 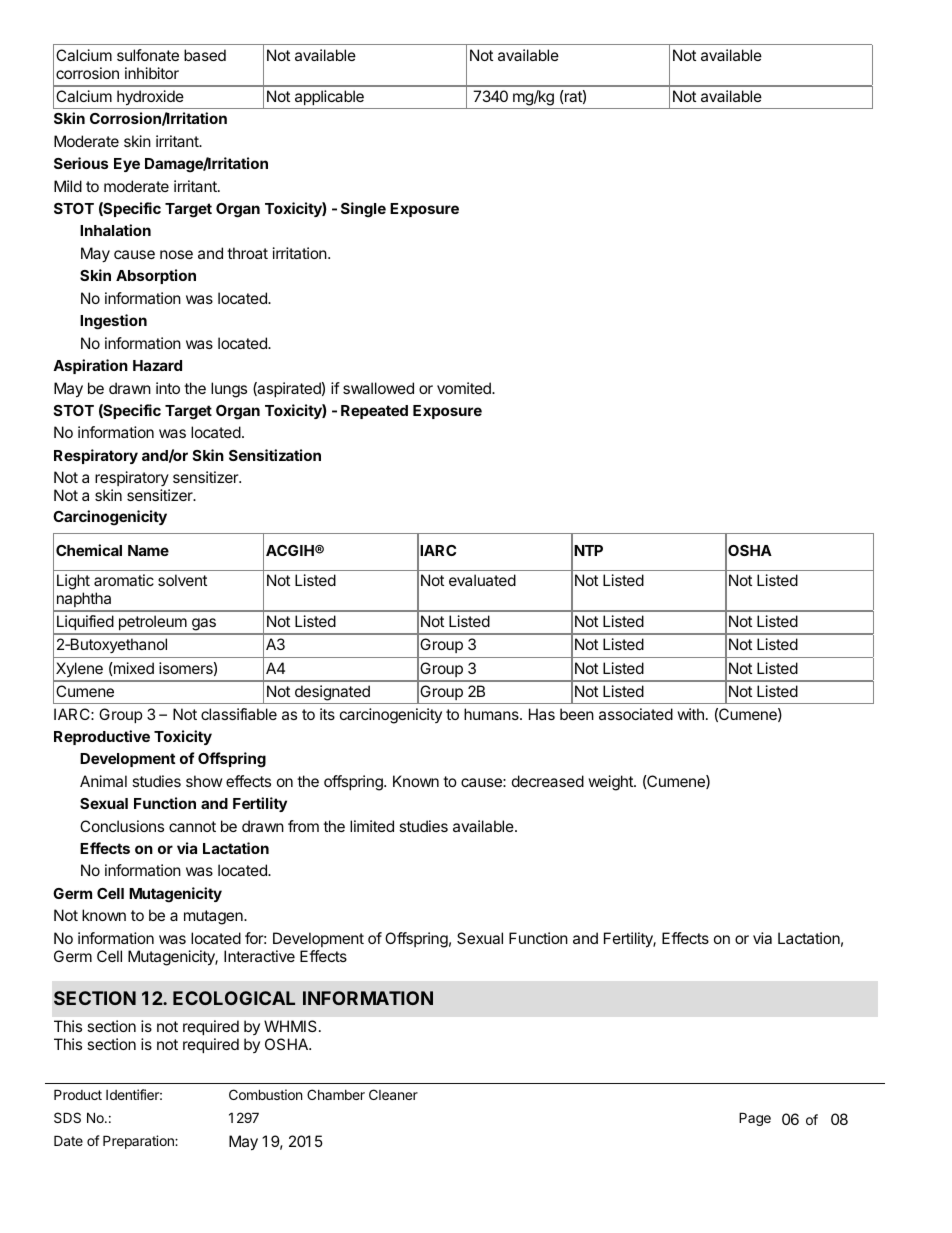 I want to click on aromatic, so click(x=124, y=580).
